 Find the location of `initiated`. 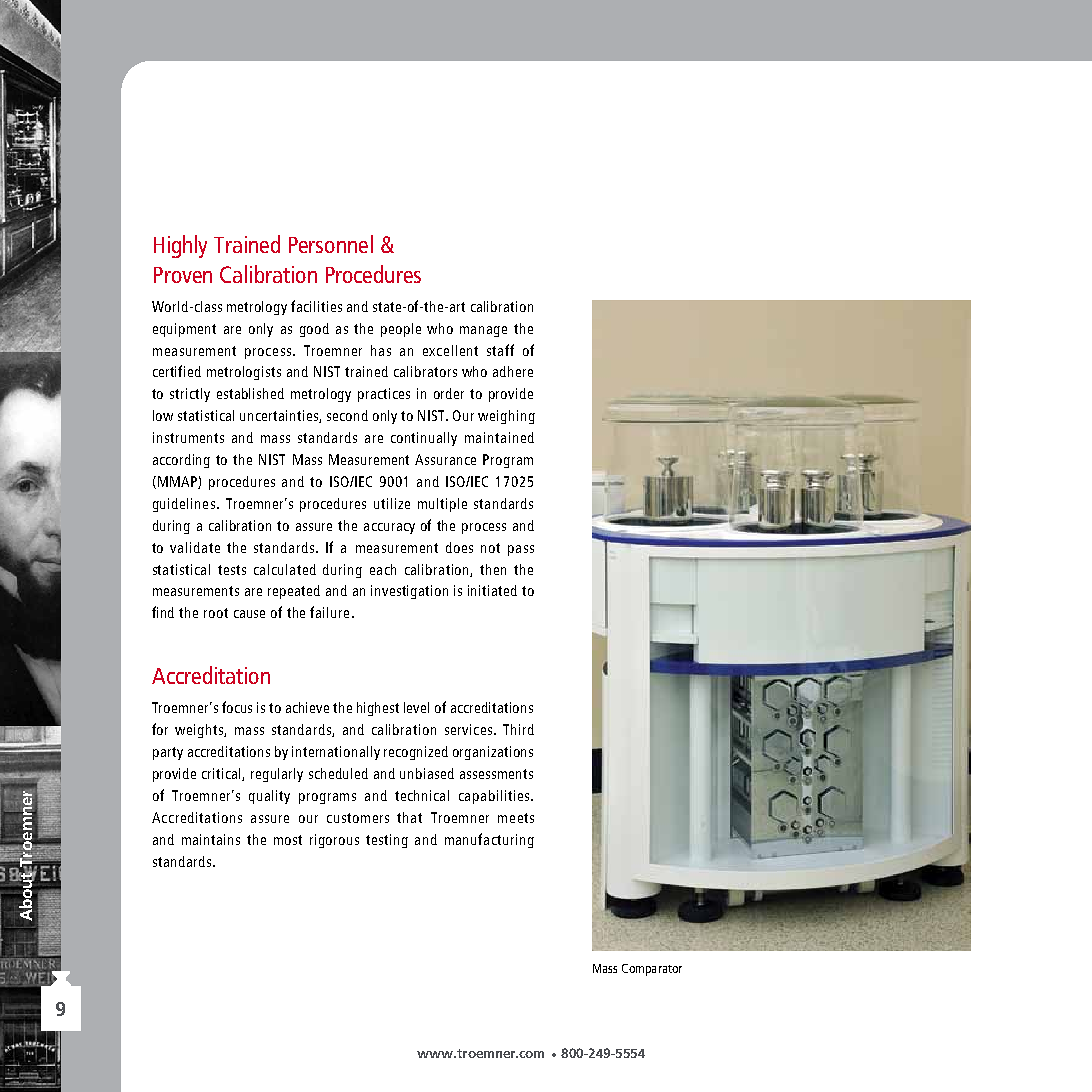

initiated is located at coordinates (492, 590).
